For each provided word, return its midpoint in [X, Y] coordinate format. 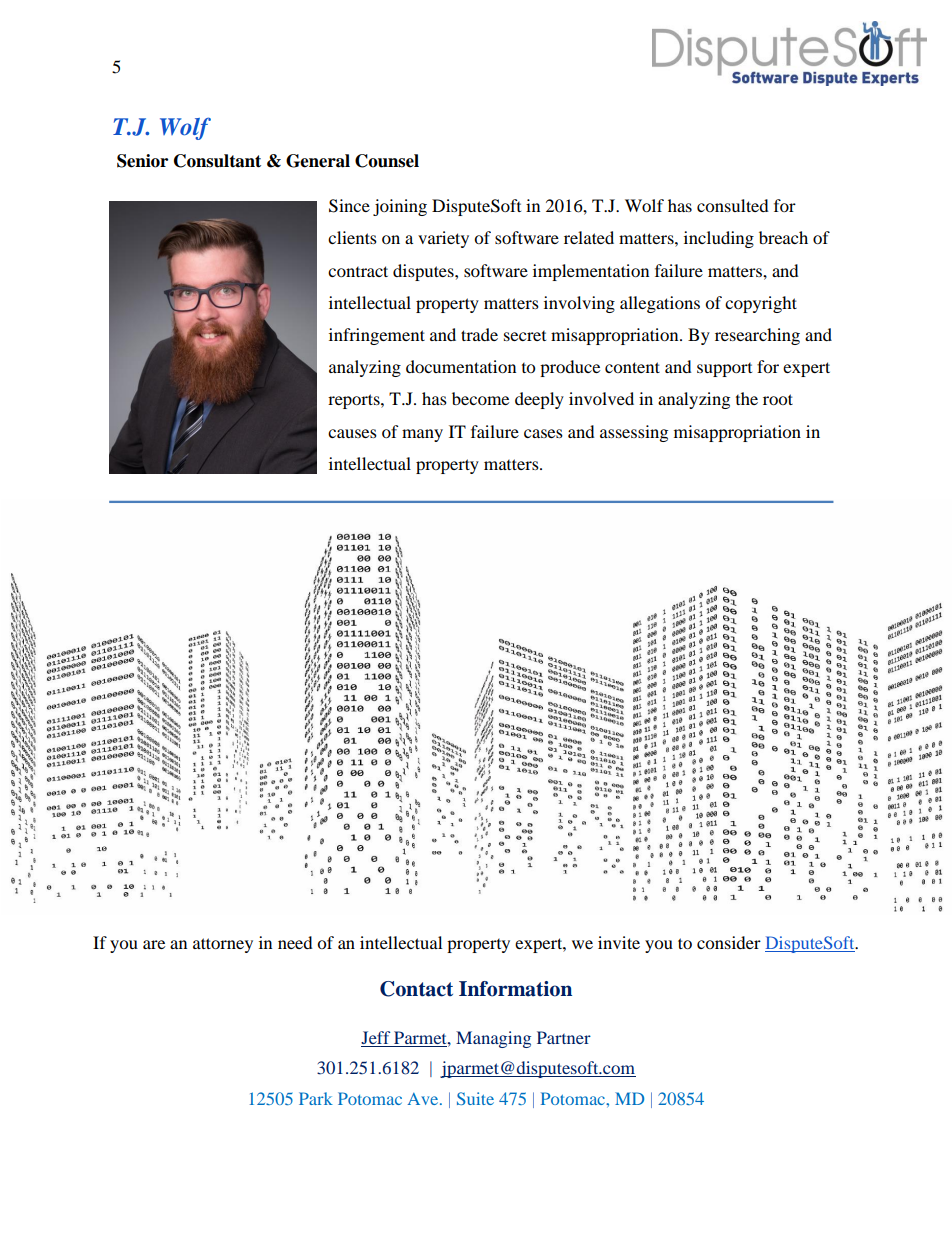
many [422, 435]
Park [316, 1098]
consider [729, 942]
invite [619, 942]
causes [352, 433]
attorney [223, 945]
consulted [733, 205]
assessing [634, 433]
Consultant [217, 161]
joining [400, 207]
